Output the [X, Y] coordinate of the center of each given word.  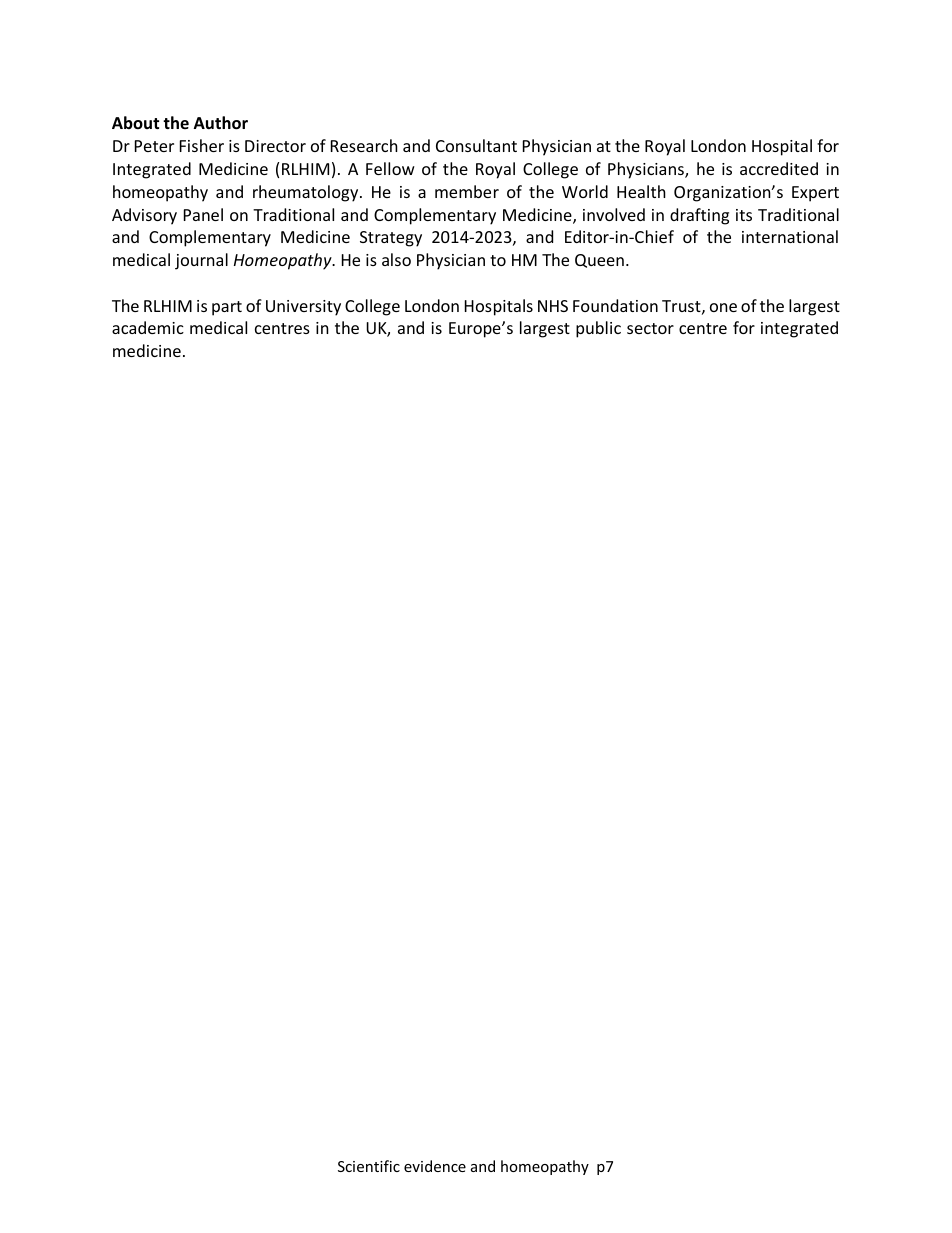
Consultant [476, 145]
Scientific [369, 1166]
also [396, 259]
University [303, 308]
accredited [779, 168]
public [598, 329]
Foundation [615, 305]
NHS [553, 306]
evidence [435, 1166]
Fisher [202, 145]
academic [148, 327]
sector [650, 328]
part [227, 308]
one [723, 307]
